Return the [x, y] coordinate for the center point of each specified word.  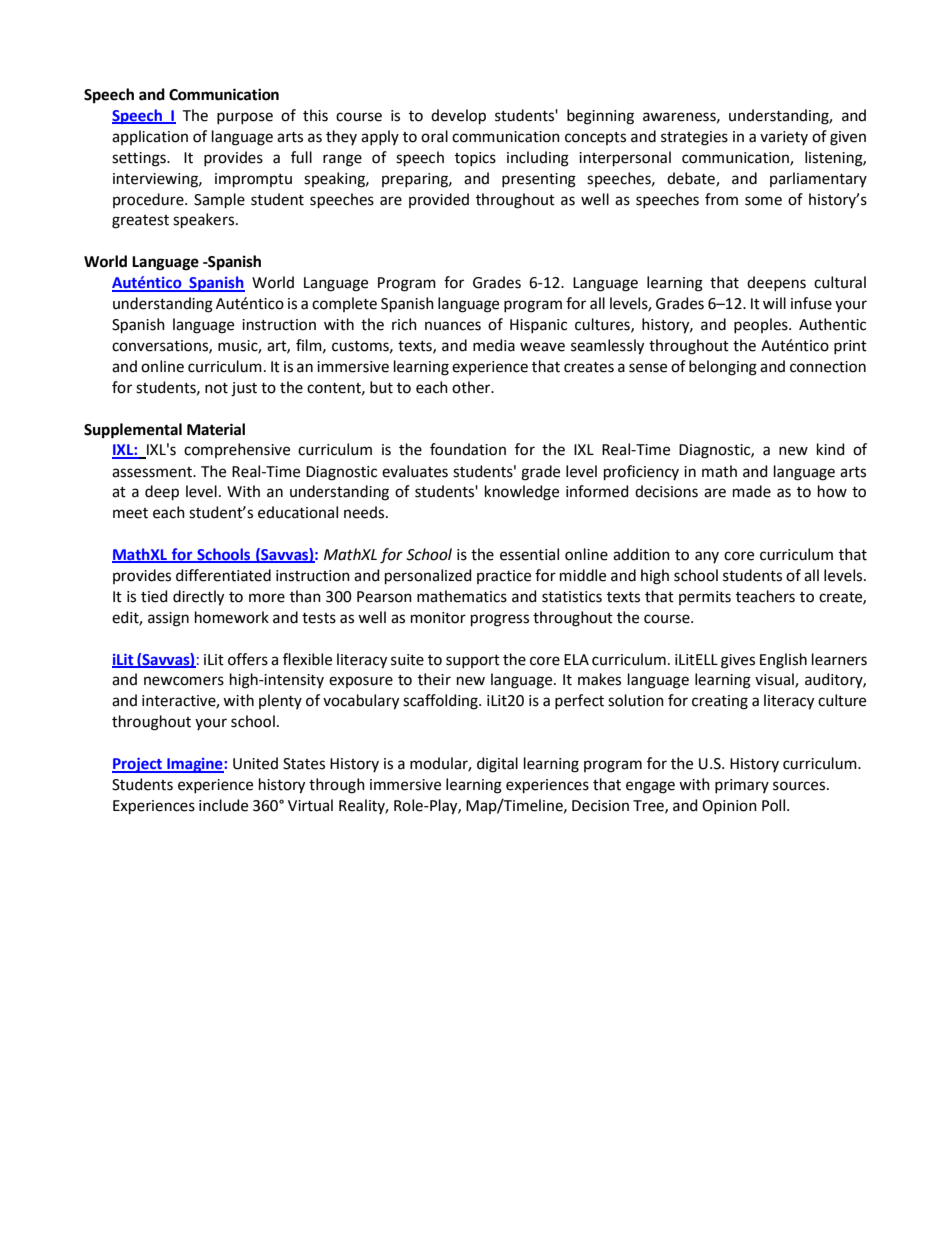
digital [497, 765]
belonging [723, 368]
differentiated [223, 575]
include [223, 805]
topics [475, 159]
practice [504, 577]
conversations [161, 346]
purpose [245, 118]
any [707, 557]
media [494, 345]
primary [742, 786]
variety [784, 138]
